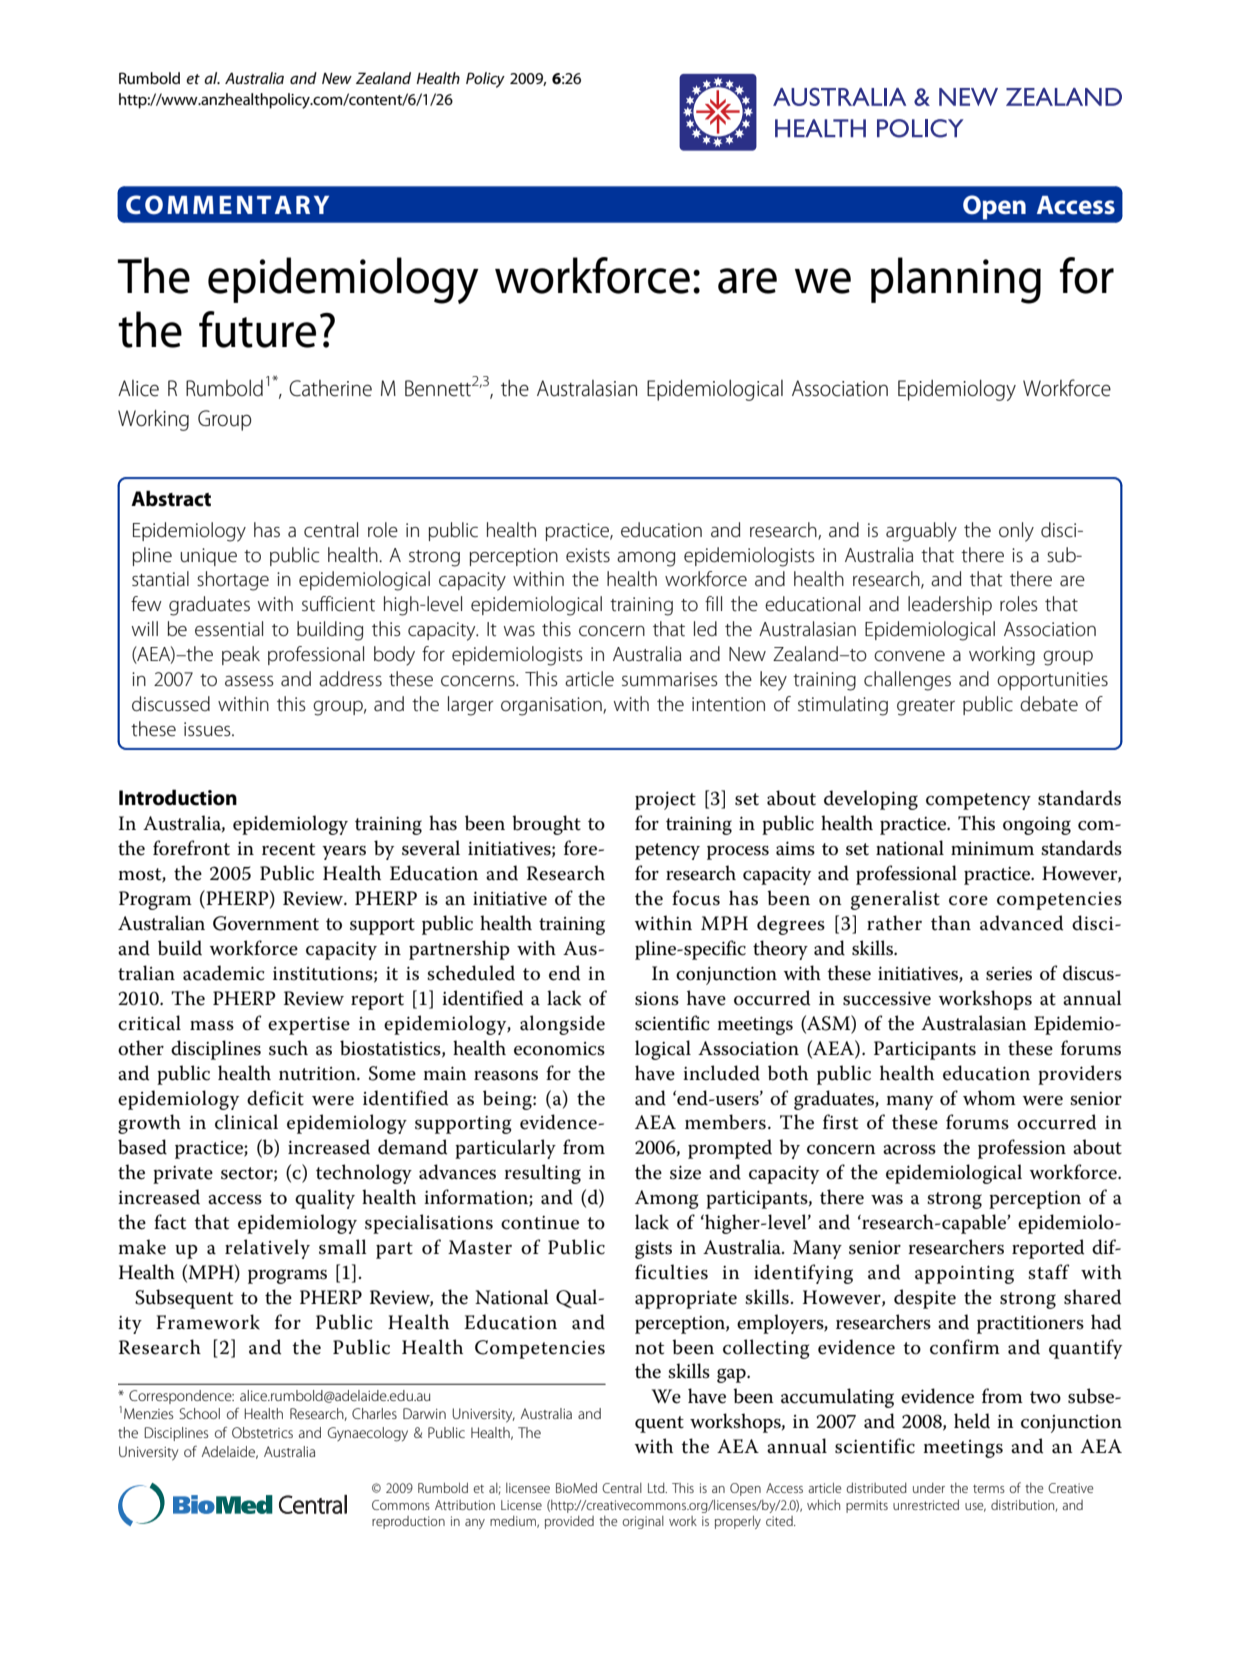  I want to click on Obstetrics, so click(262, 1432).
